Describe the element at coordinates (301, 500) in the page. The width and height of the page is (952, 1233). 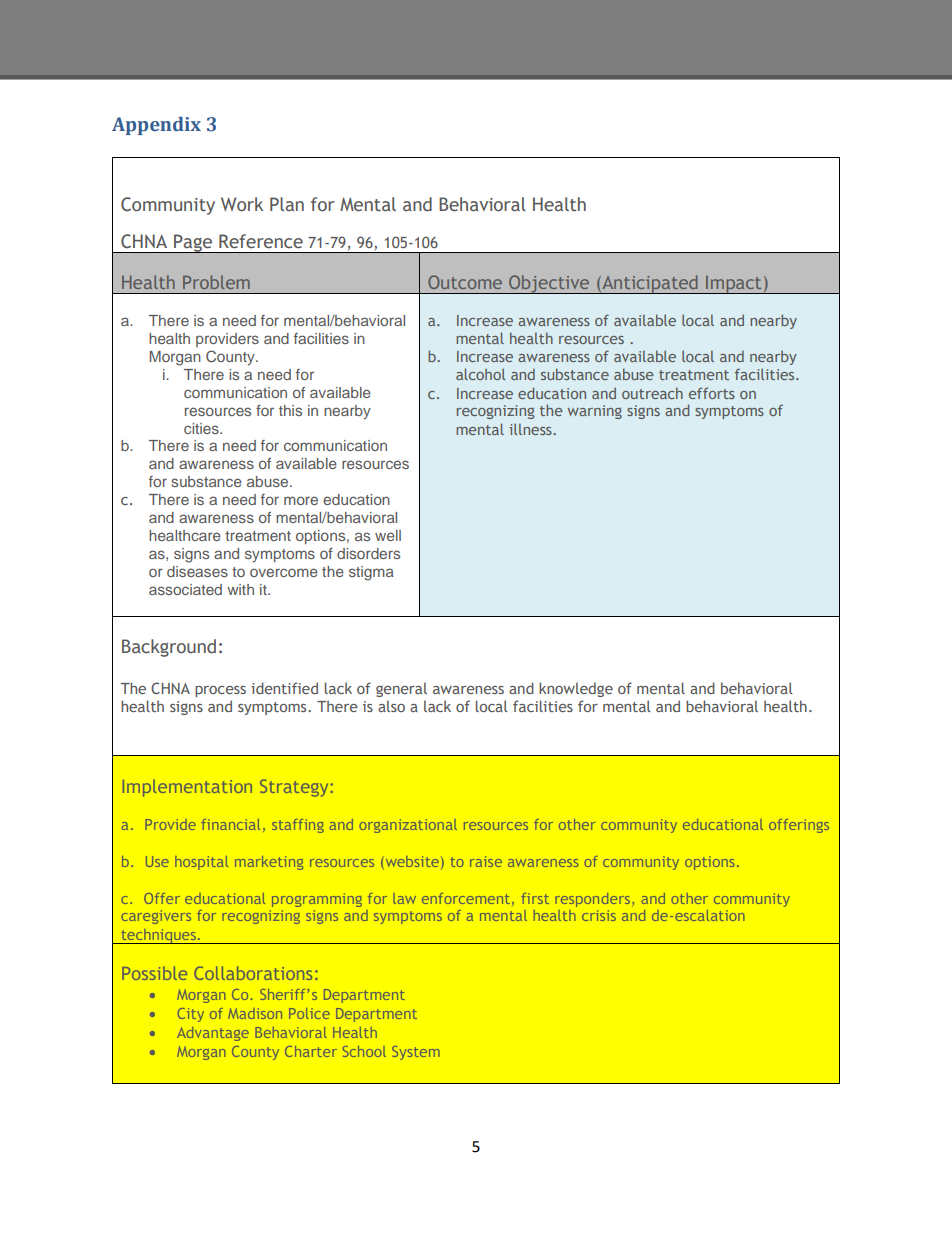
I see `more` at that location.
